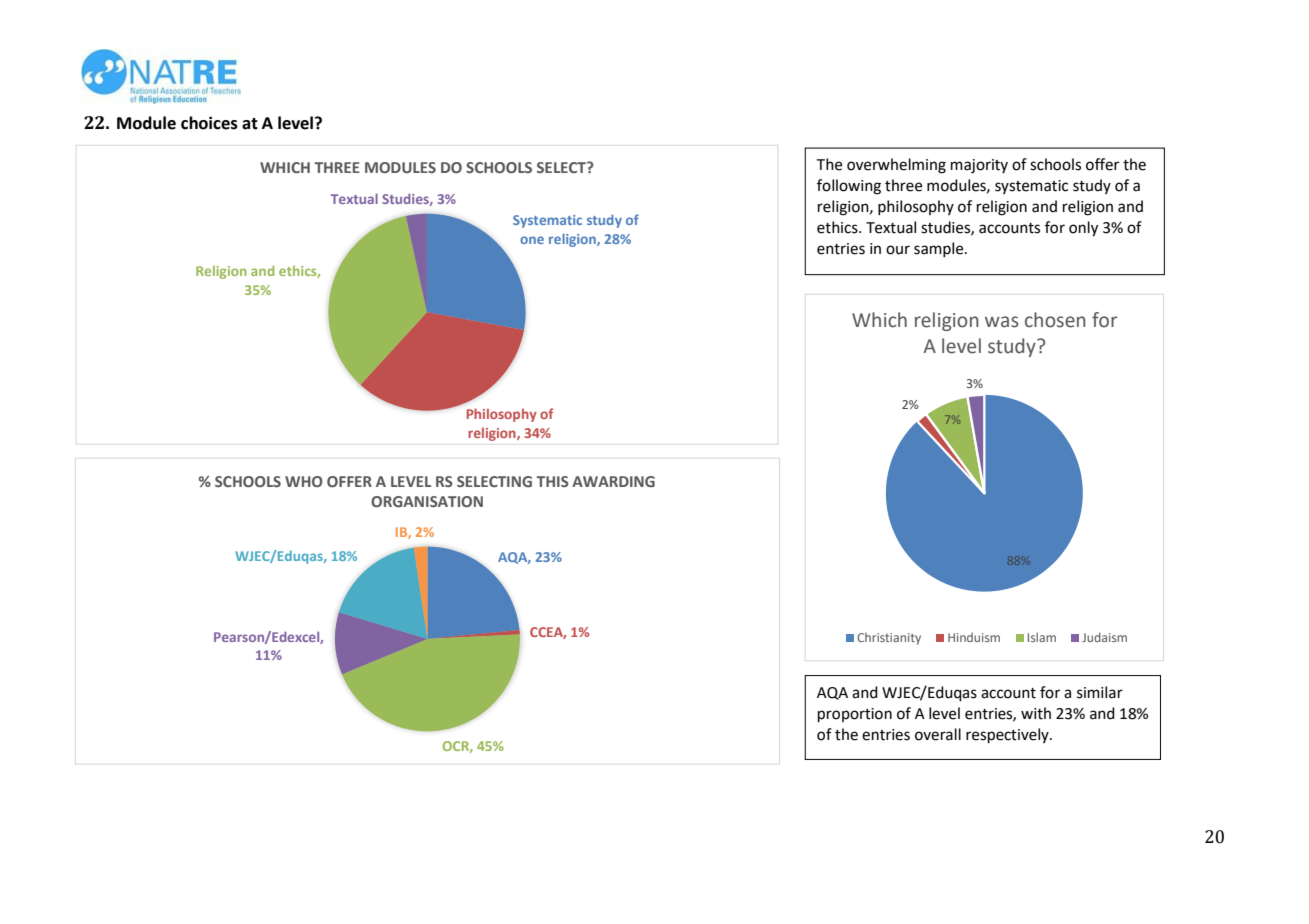 This image has height=924, width=1309. What do you see at coordinates (1002, 322) in the image?
I see `was` at bounding box center [1002, 322].
